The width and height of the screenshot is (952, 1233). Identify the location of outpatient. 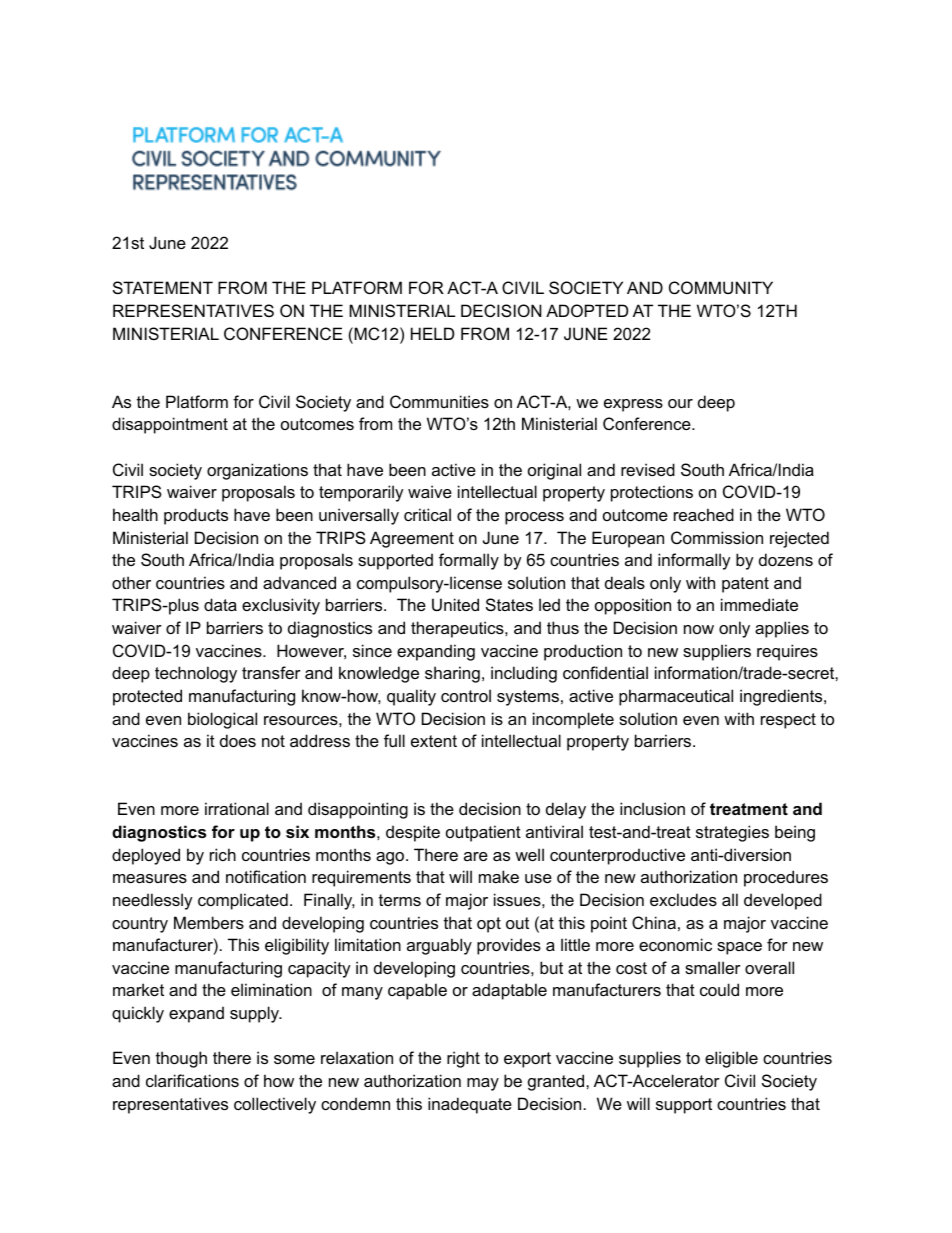
(483, 833).
